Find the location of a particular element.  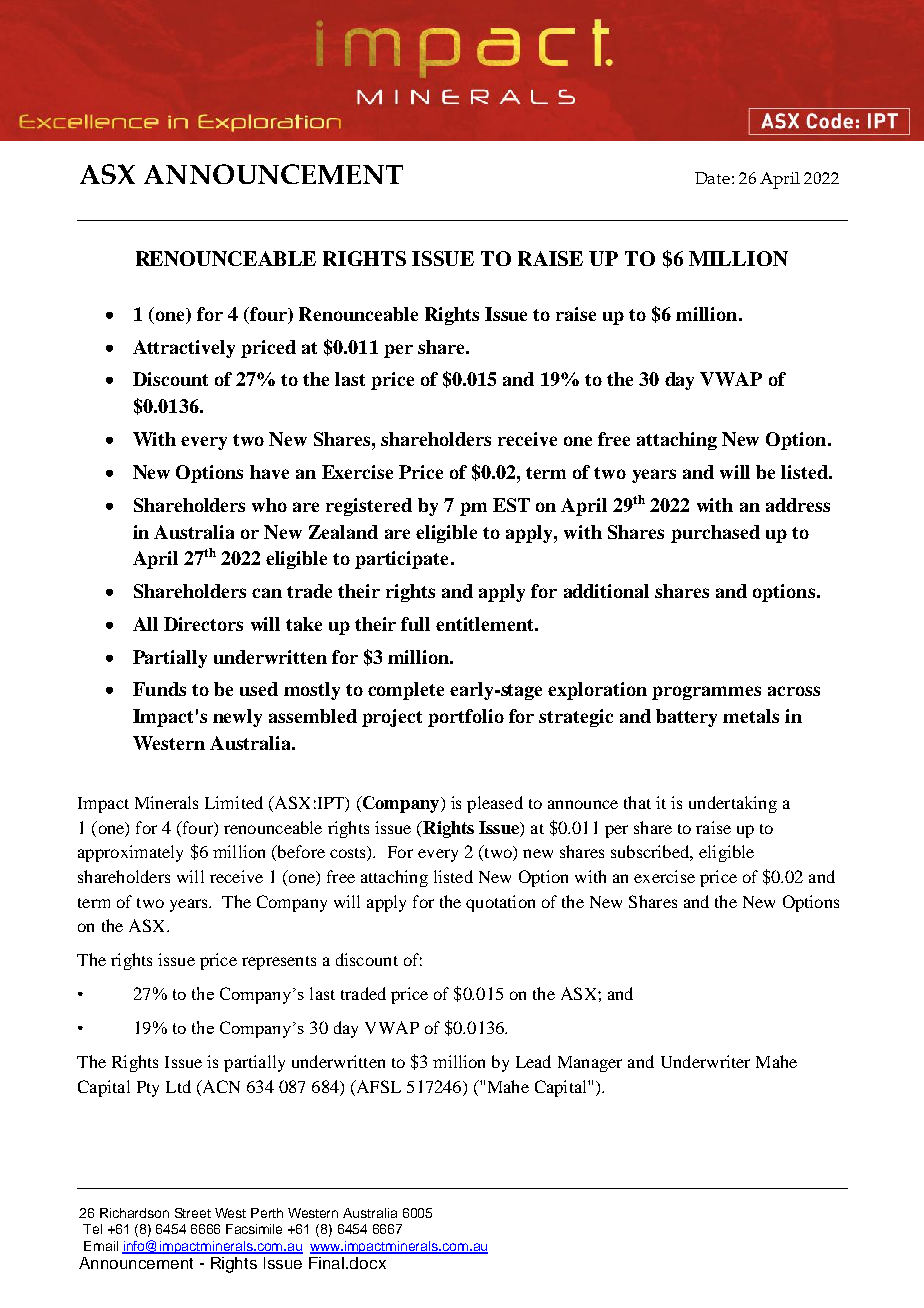

Underwriter is located at coordinates (705, 1061).
